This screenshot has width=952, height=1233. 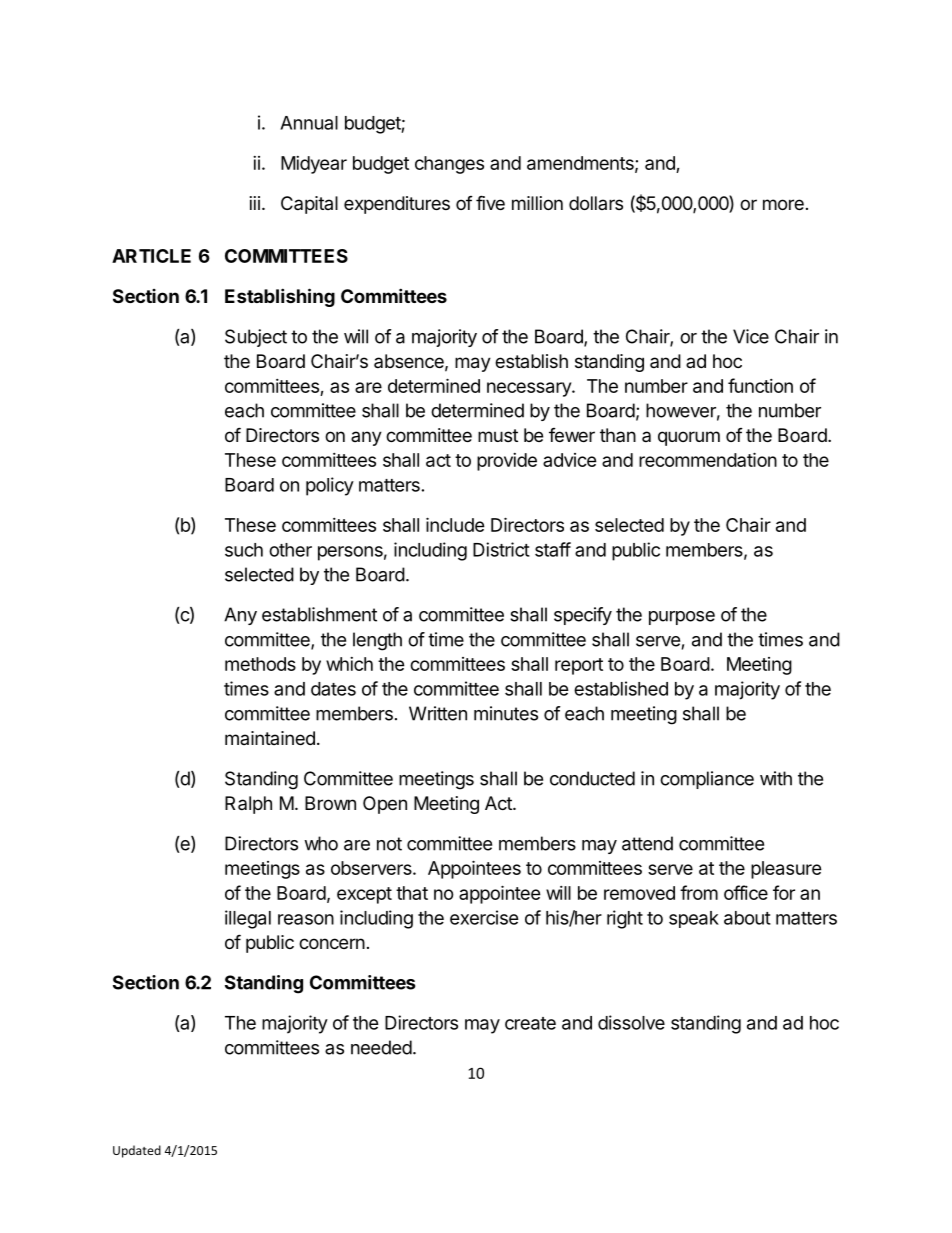 What do you see at coordinates (248, 805) in the screenshot?
I see `Ralph` at bounding box center [248, 805].
